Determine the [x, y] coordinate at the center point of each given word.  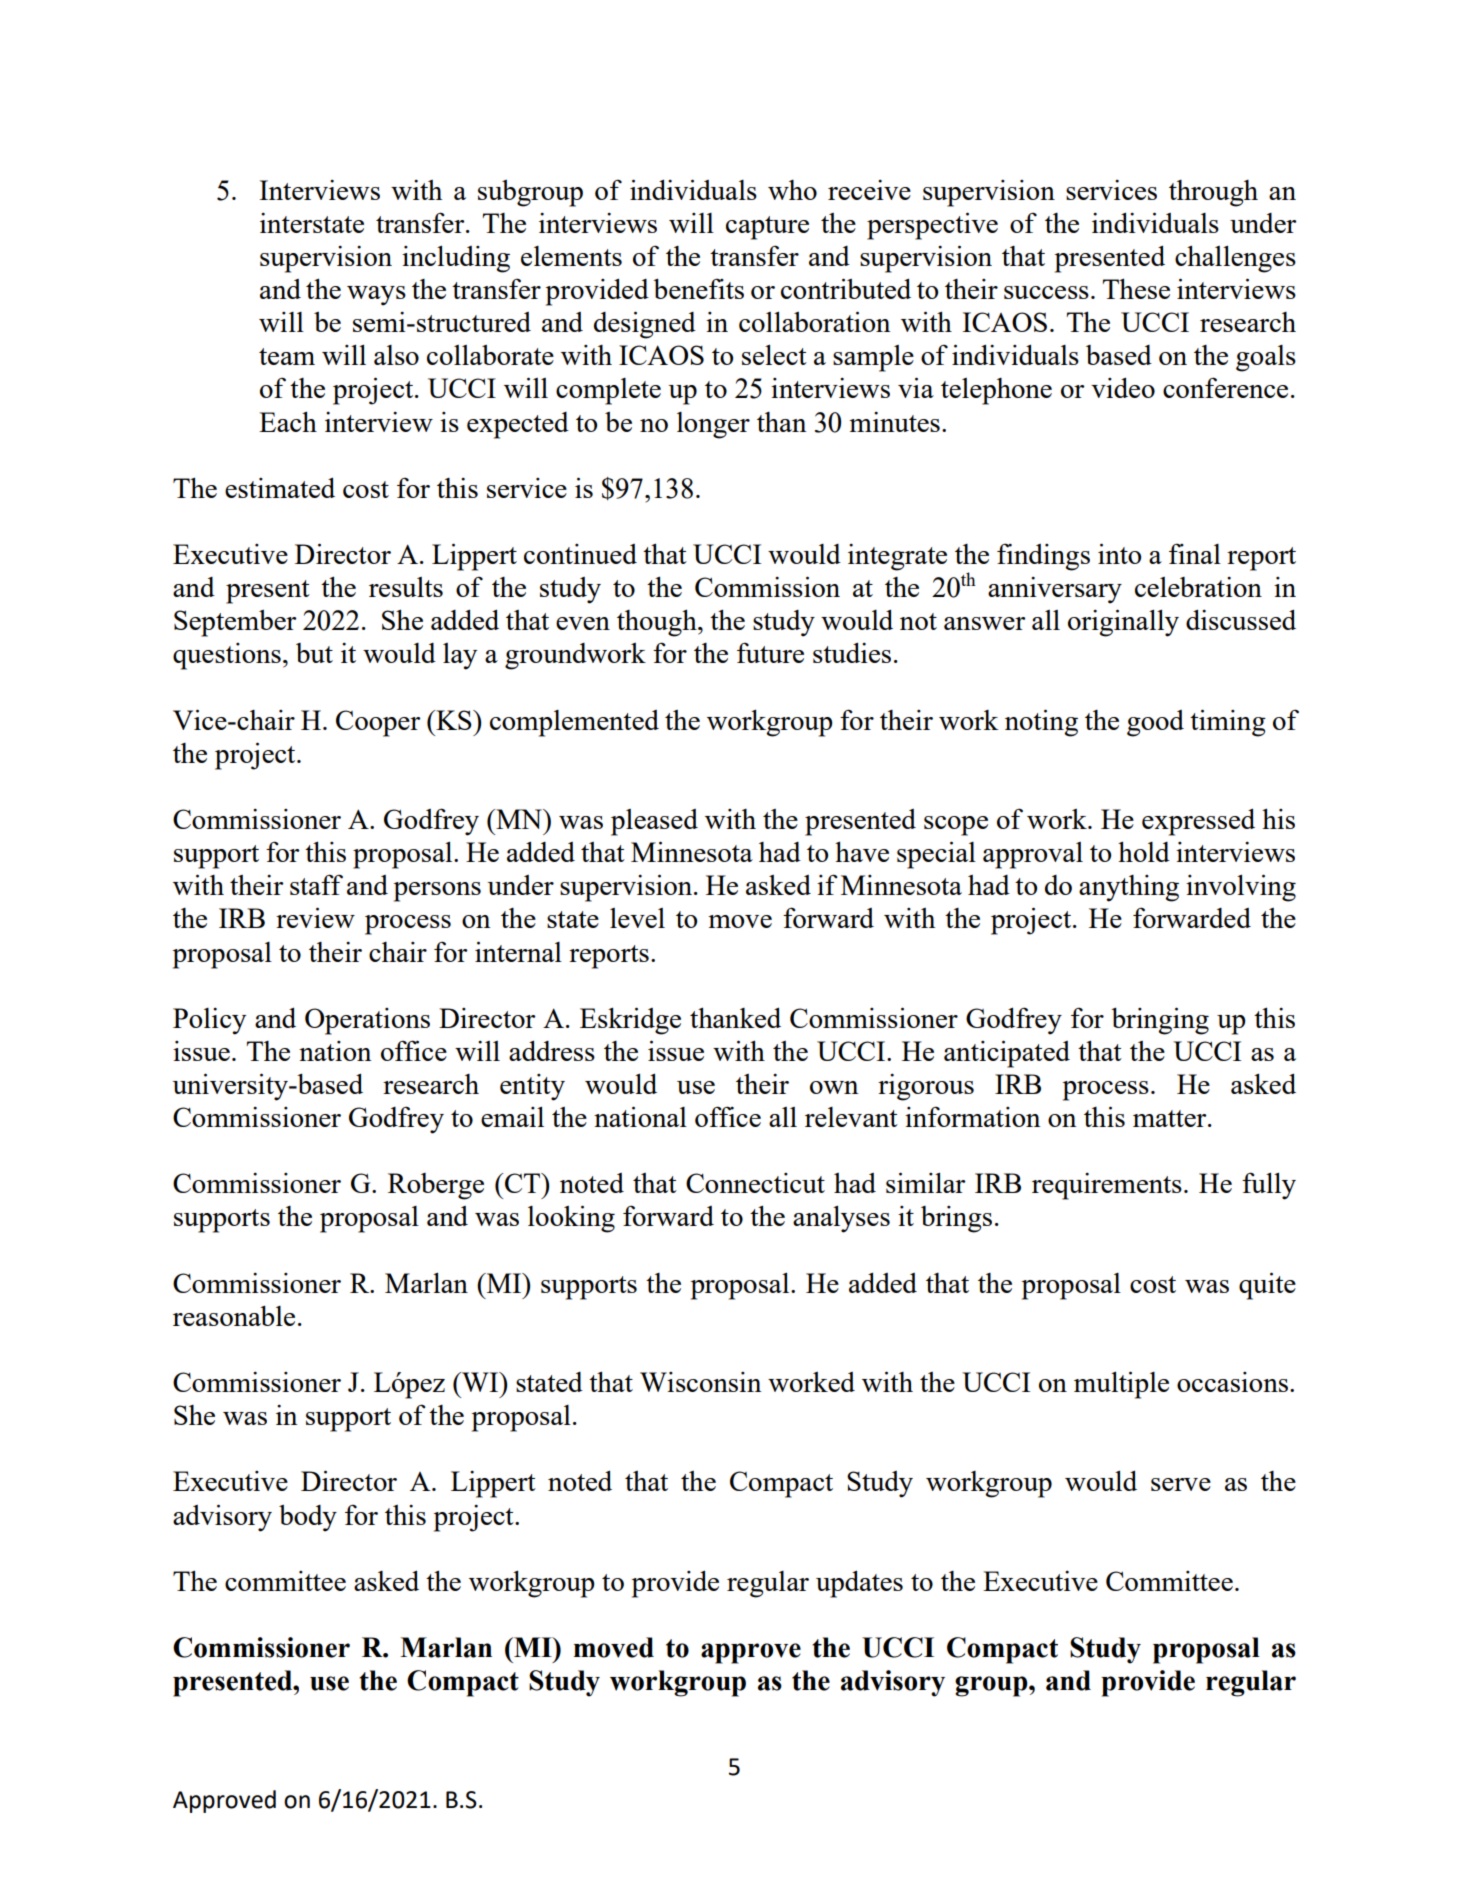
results [406, 587]
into [1119, 553]
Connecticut [755, 1183]
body [308, 1518]
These [1136, 288]
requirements [1107, 1186]
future [770, 652]
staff [316, 884]
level [637, 918]
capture [767, 228]
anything [1129, 888]
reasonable [234, 1315]
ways [376, 296]
